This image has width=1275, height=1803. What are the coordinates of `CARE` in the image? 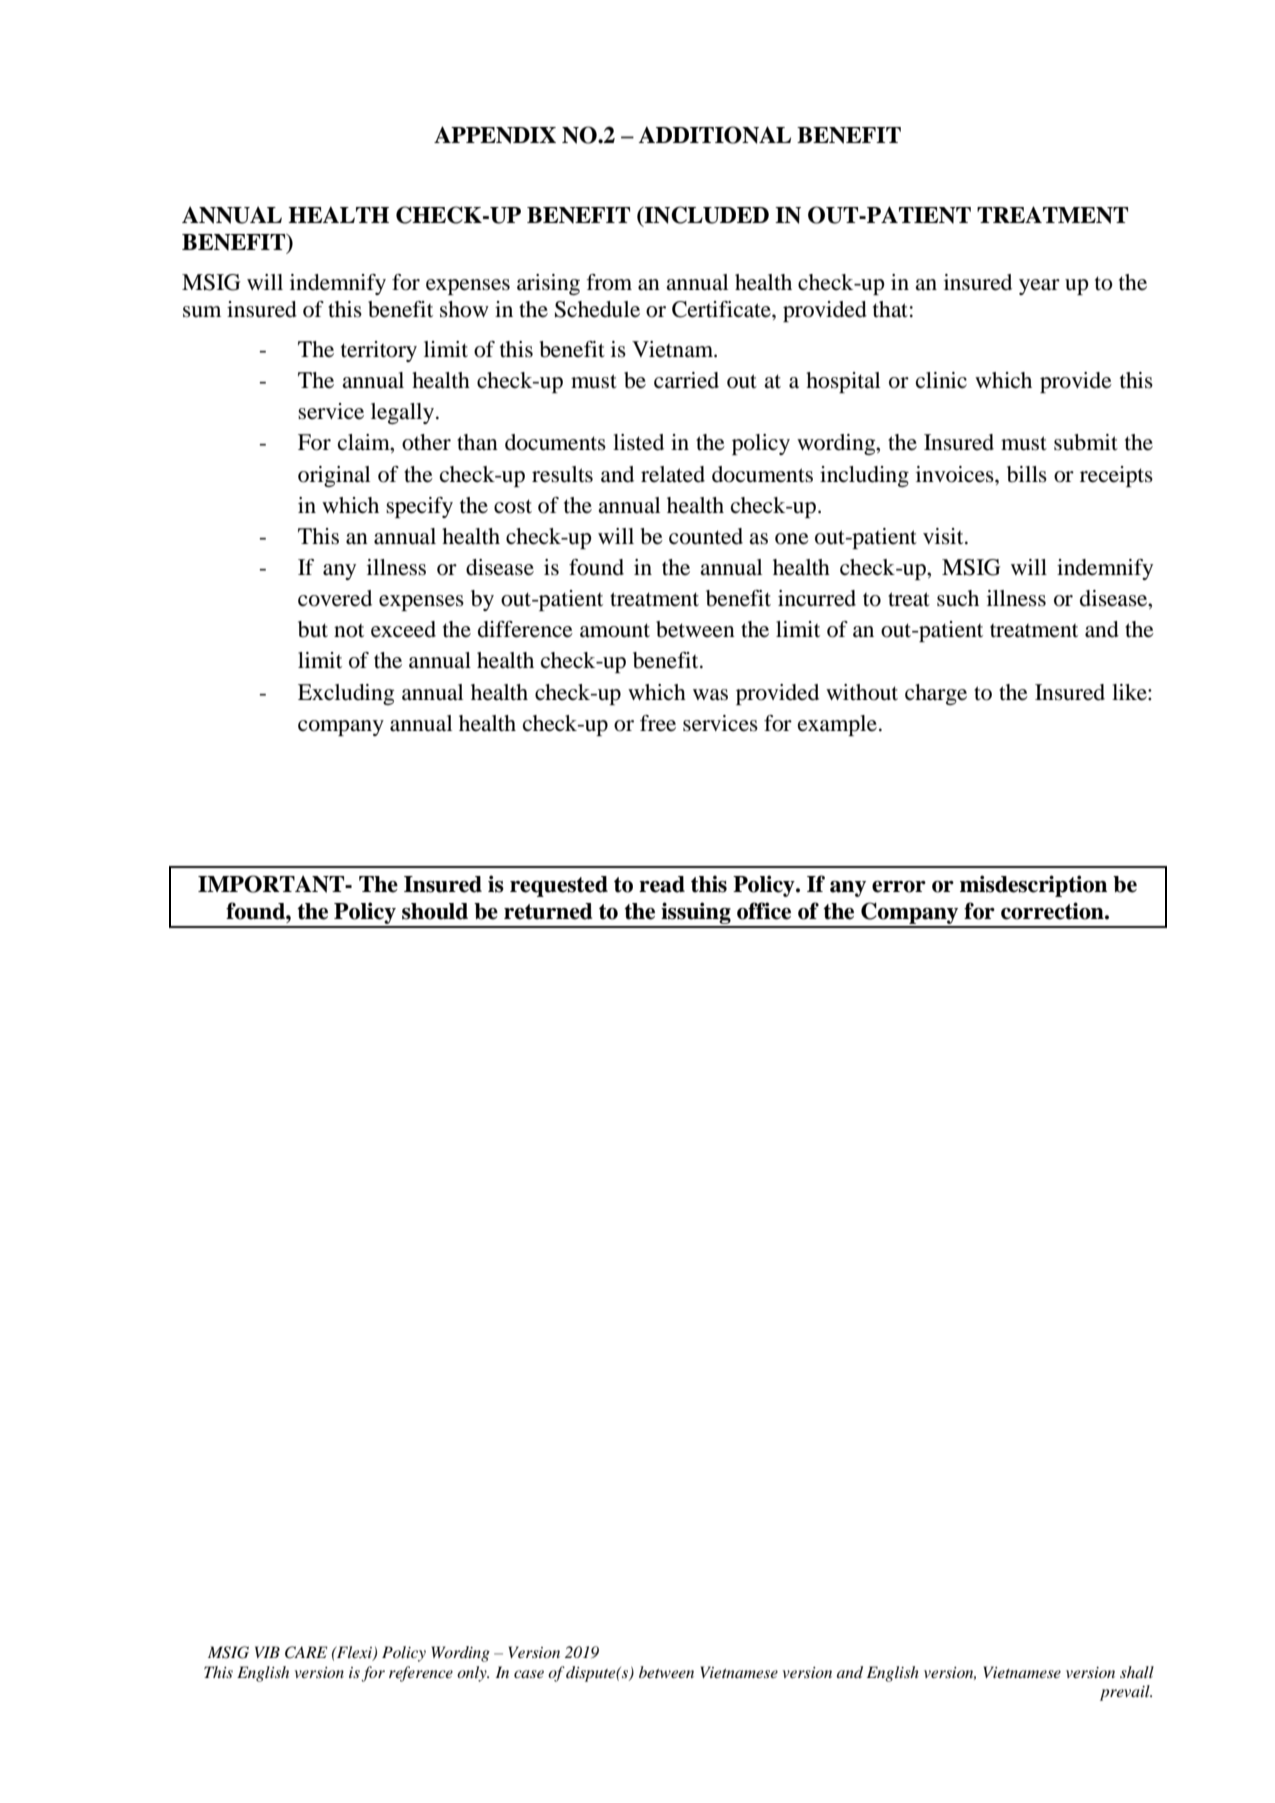 It's located at (306, 1652).
